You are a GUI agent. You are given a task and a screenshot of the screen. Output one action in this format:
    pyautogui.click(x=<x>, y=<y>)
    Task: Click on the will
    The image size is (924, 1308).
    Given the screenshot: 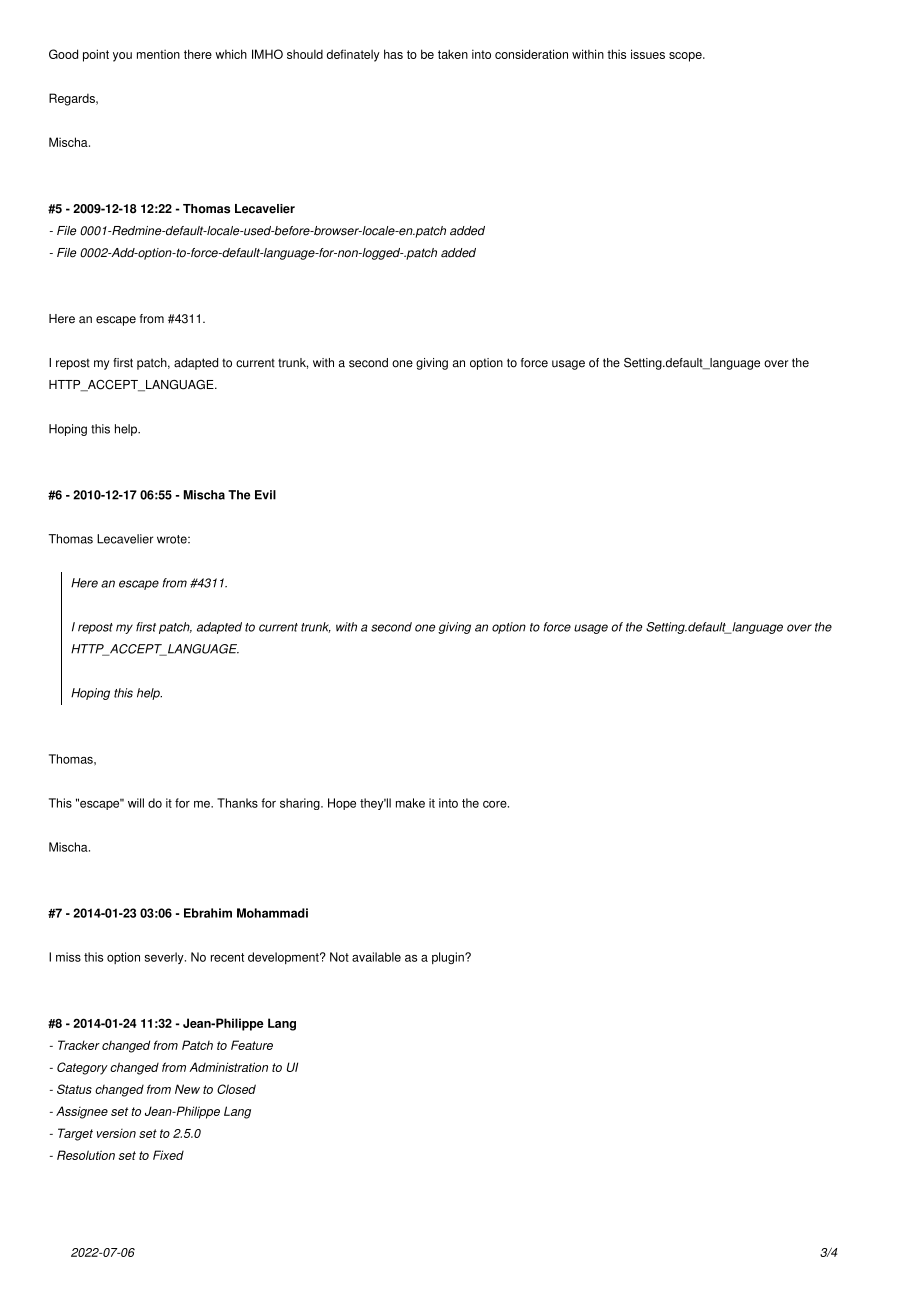 What is the action you would take?
    pyautogui.click(x=136, y=803)
